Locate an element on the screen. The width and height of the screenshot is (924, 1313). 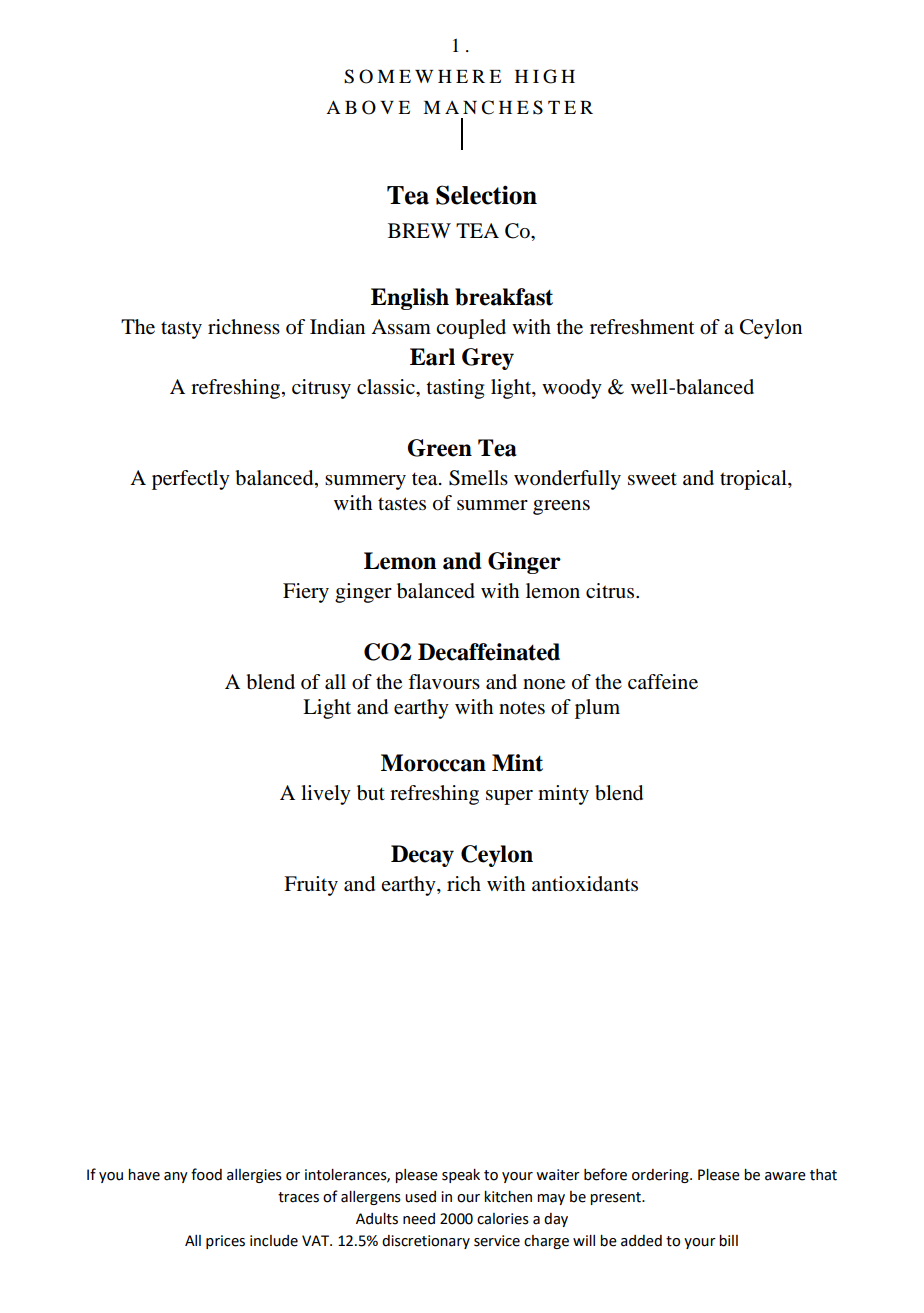
Fruity is located at coordinates (311, 886).
